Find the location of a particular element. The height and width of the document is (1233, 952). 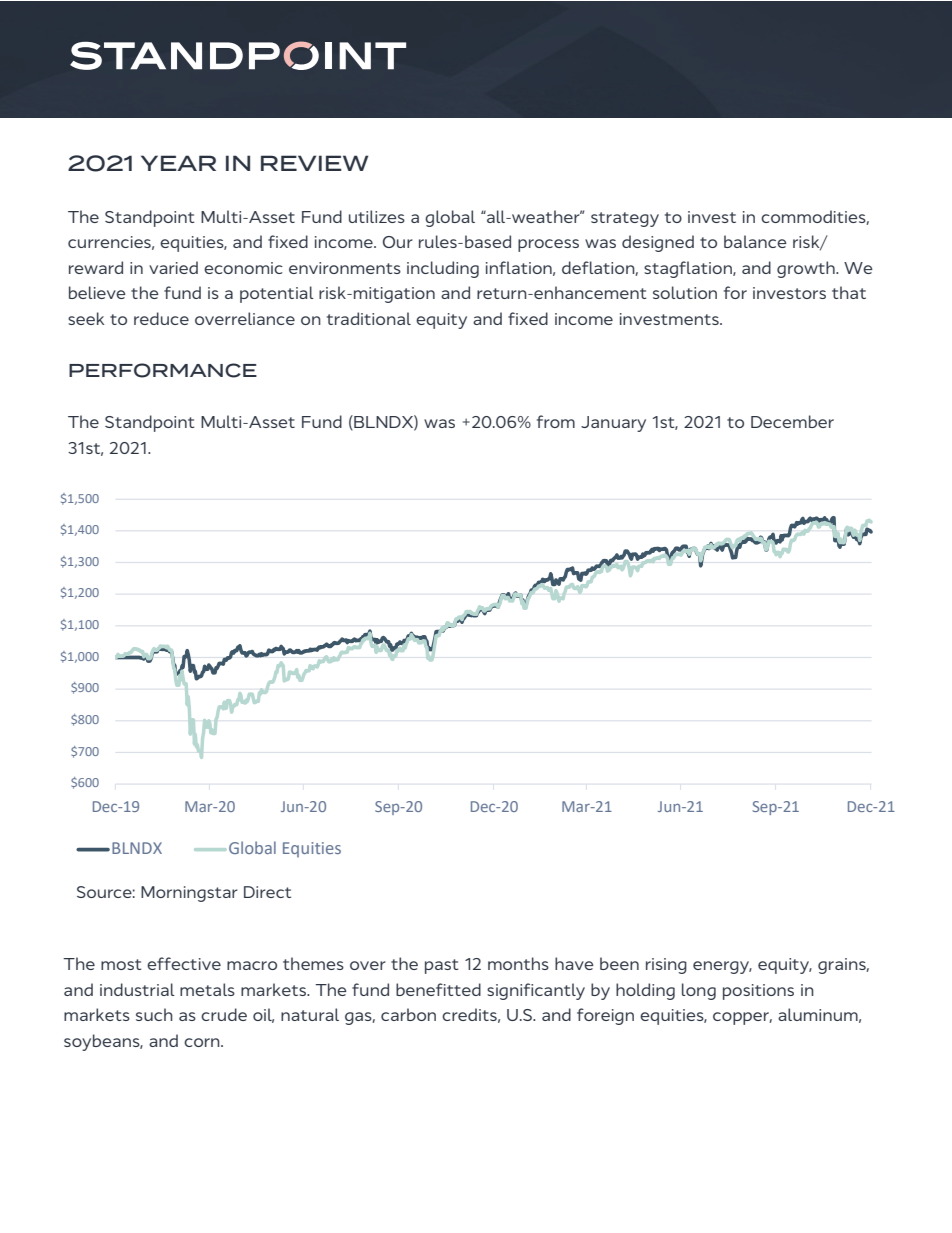

such is located at coordinates (154, 1014).
